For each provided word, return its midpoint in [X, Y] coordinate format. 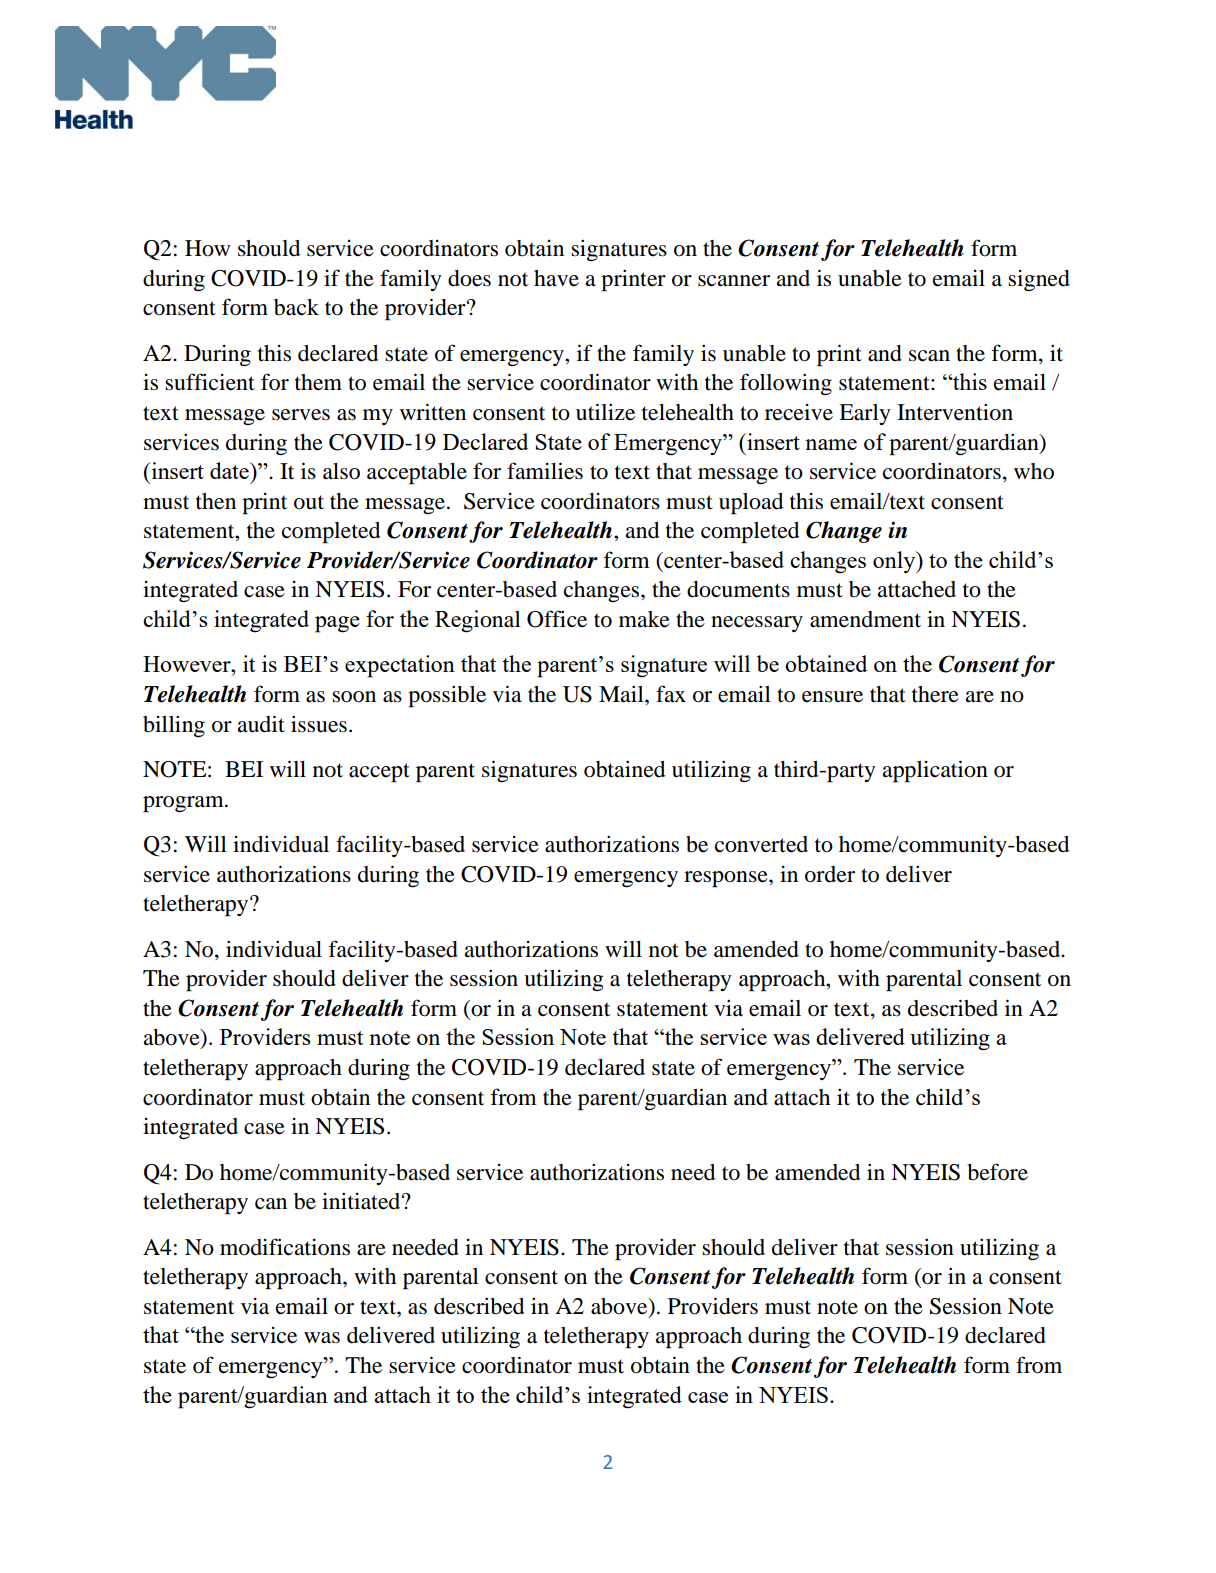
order [830, 874]
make [644, 619]
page [337, 624]
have [556, 278]
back [296, 307]
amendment [865, 619]
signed [1039, 281]
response [727, 879]
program [184, 804]
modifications [285, 1247]
